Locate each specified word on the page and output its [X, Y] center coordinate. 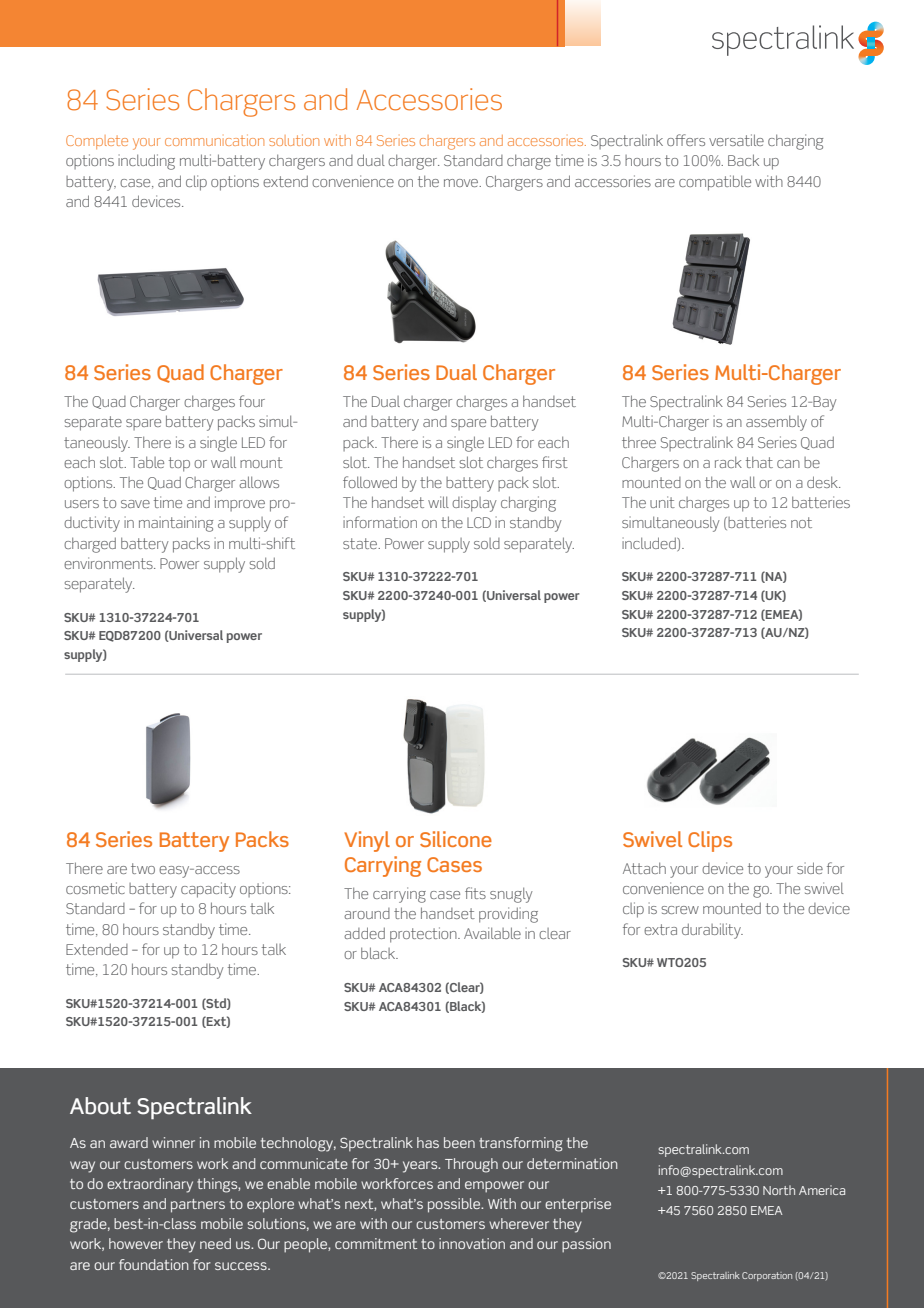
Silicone [456, 839]
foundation [153, 1264]
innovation [472, 1243]
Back [743, 160]
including [146, 162]
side [810, 868]
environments [109, 563]
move [462, 183]
